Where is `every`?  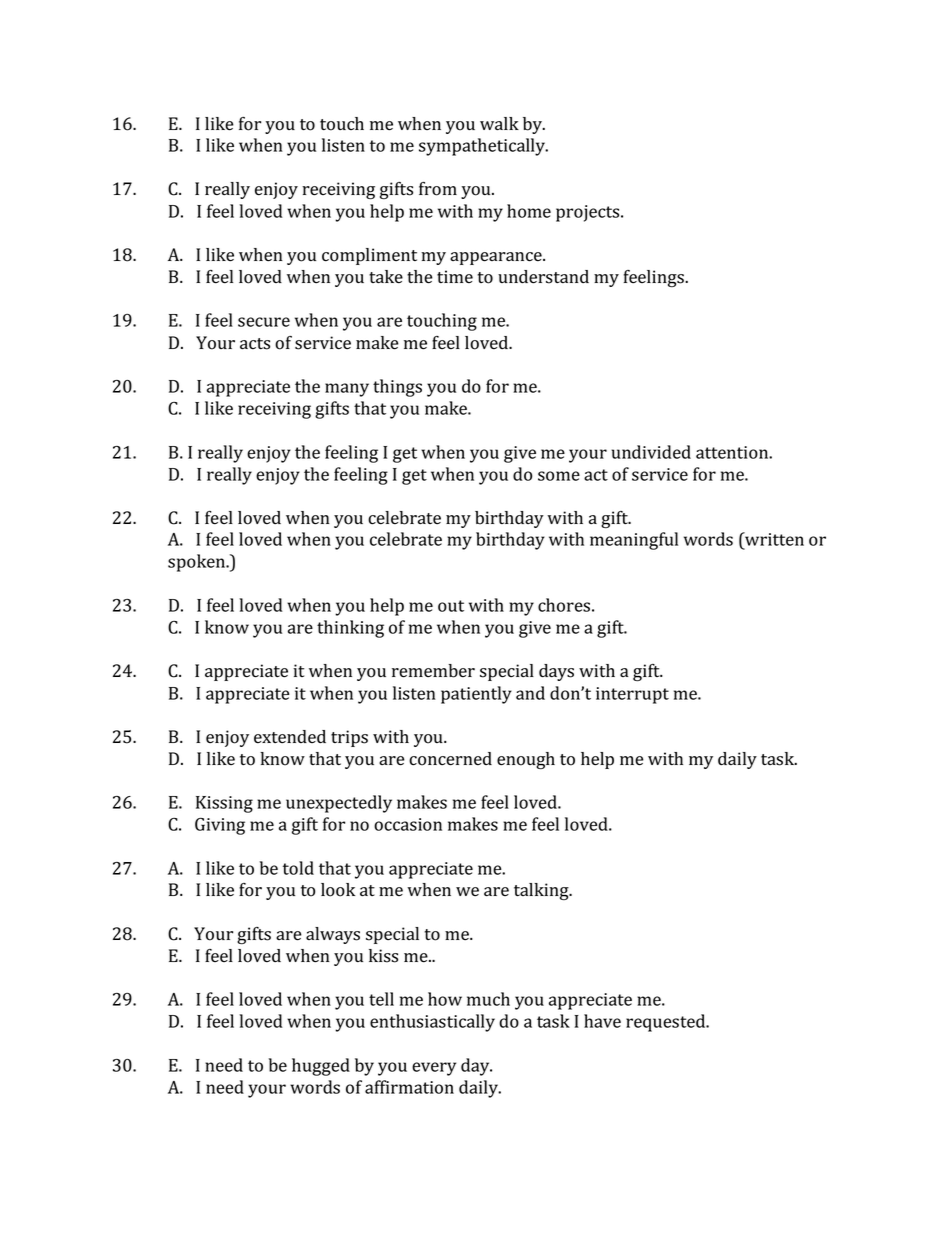
every is located at coordinates (434, 1069).
